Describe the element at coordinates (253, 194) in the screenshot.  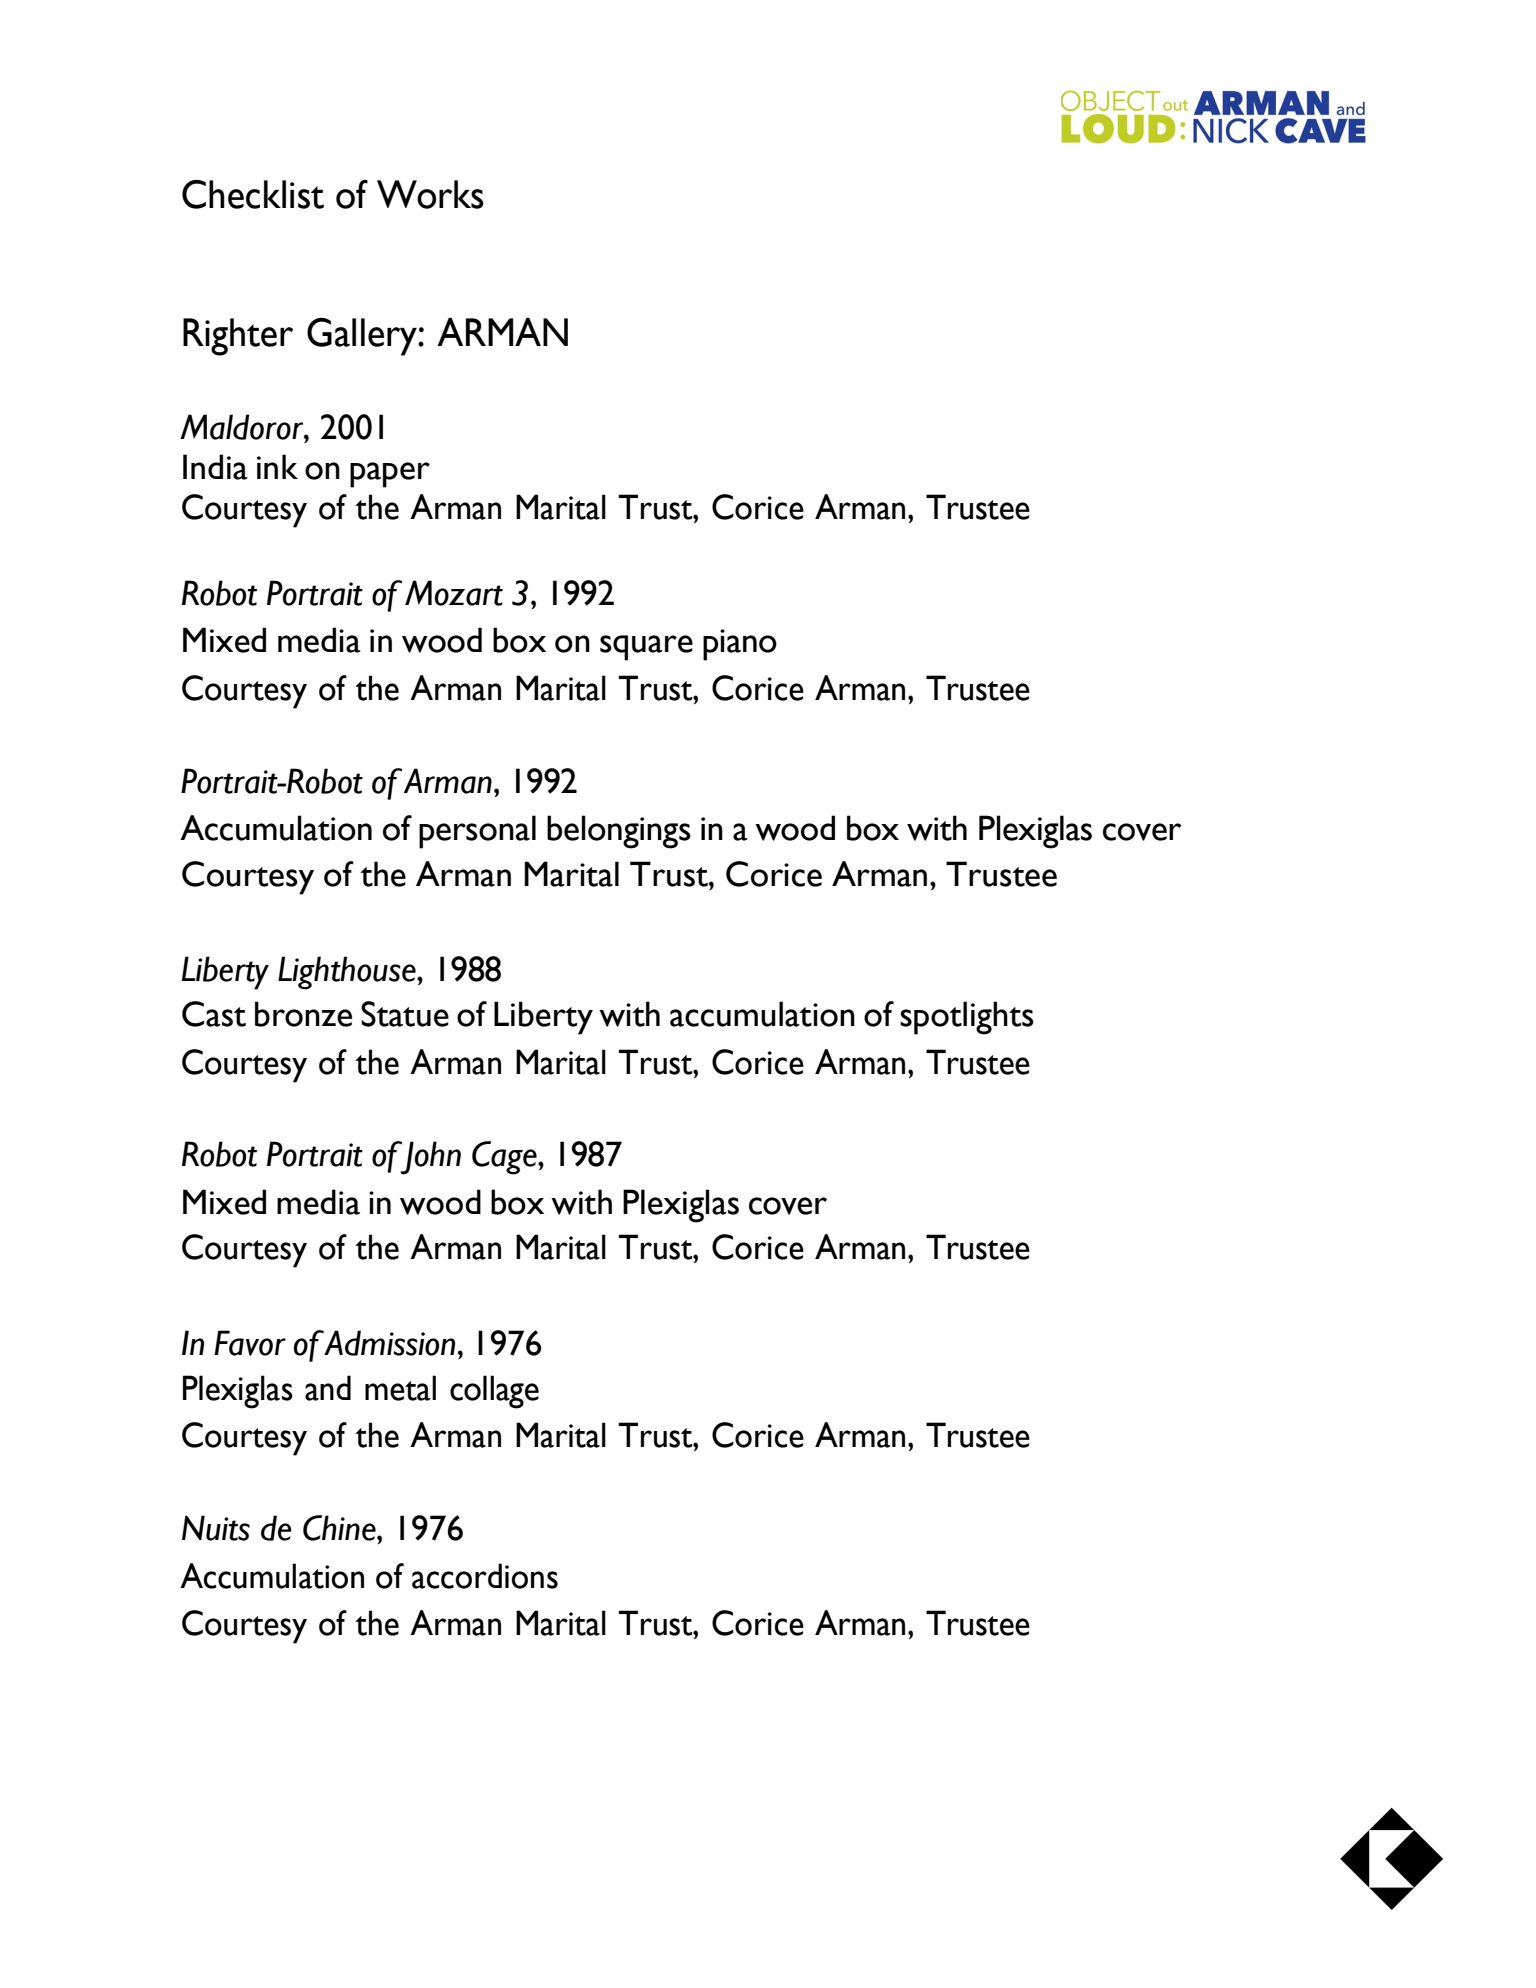
I see `Checklist` at that location.
